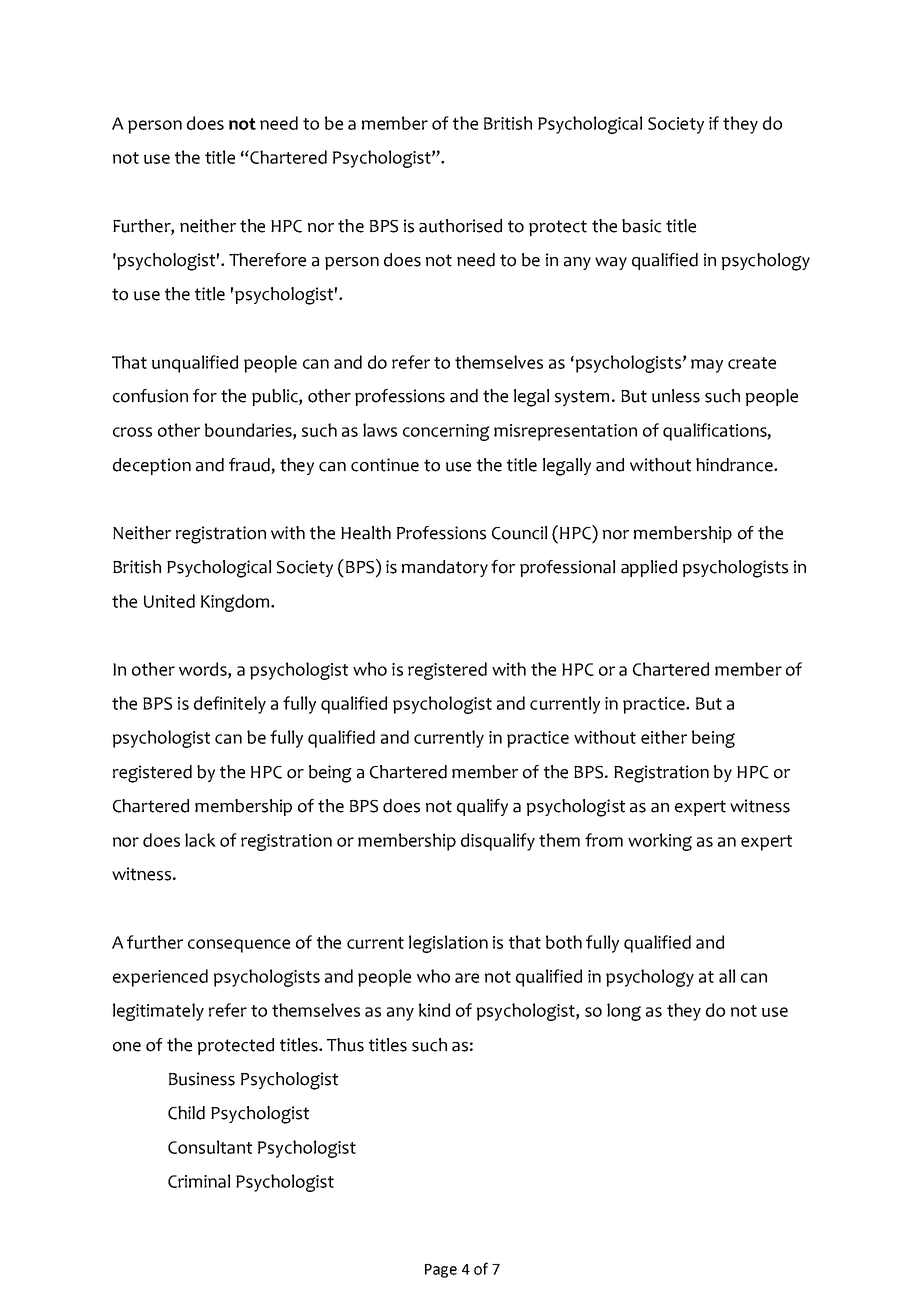 This screenshot has height=1307, width=924. Describe the element at coordinates (434, 1010) in the screenshot. I see `kind` at that location.
